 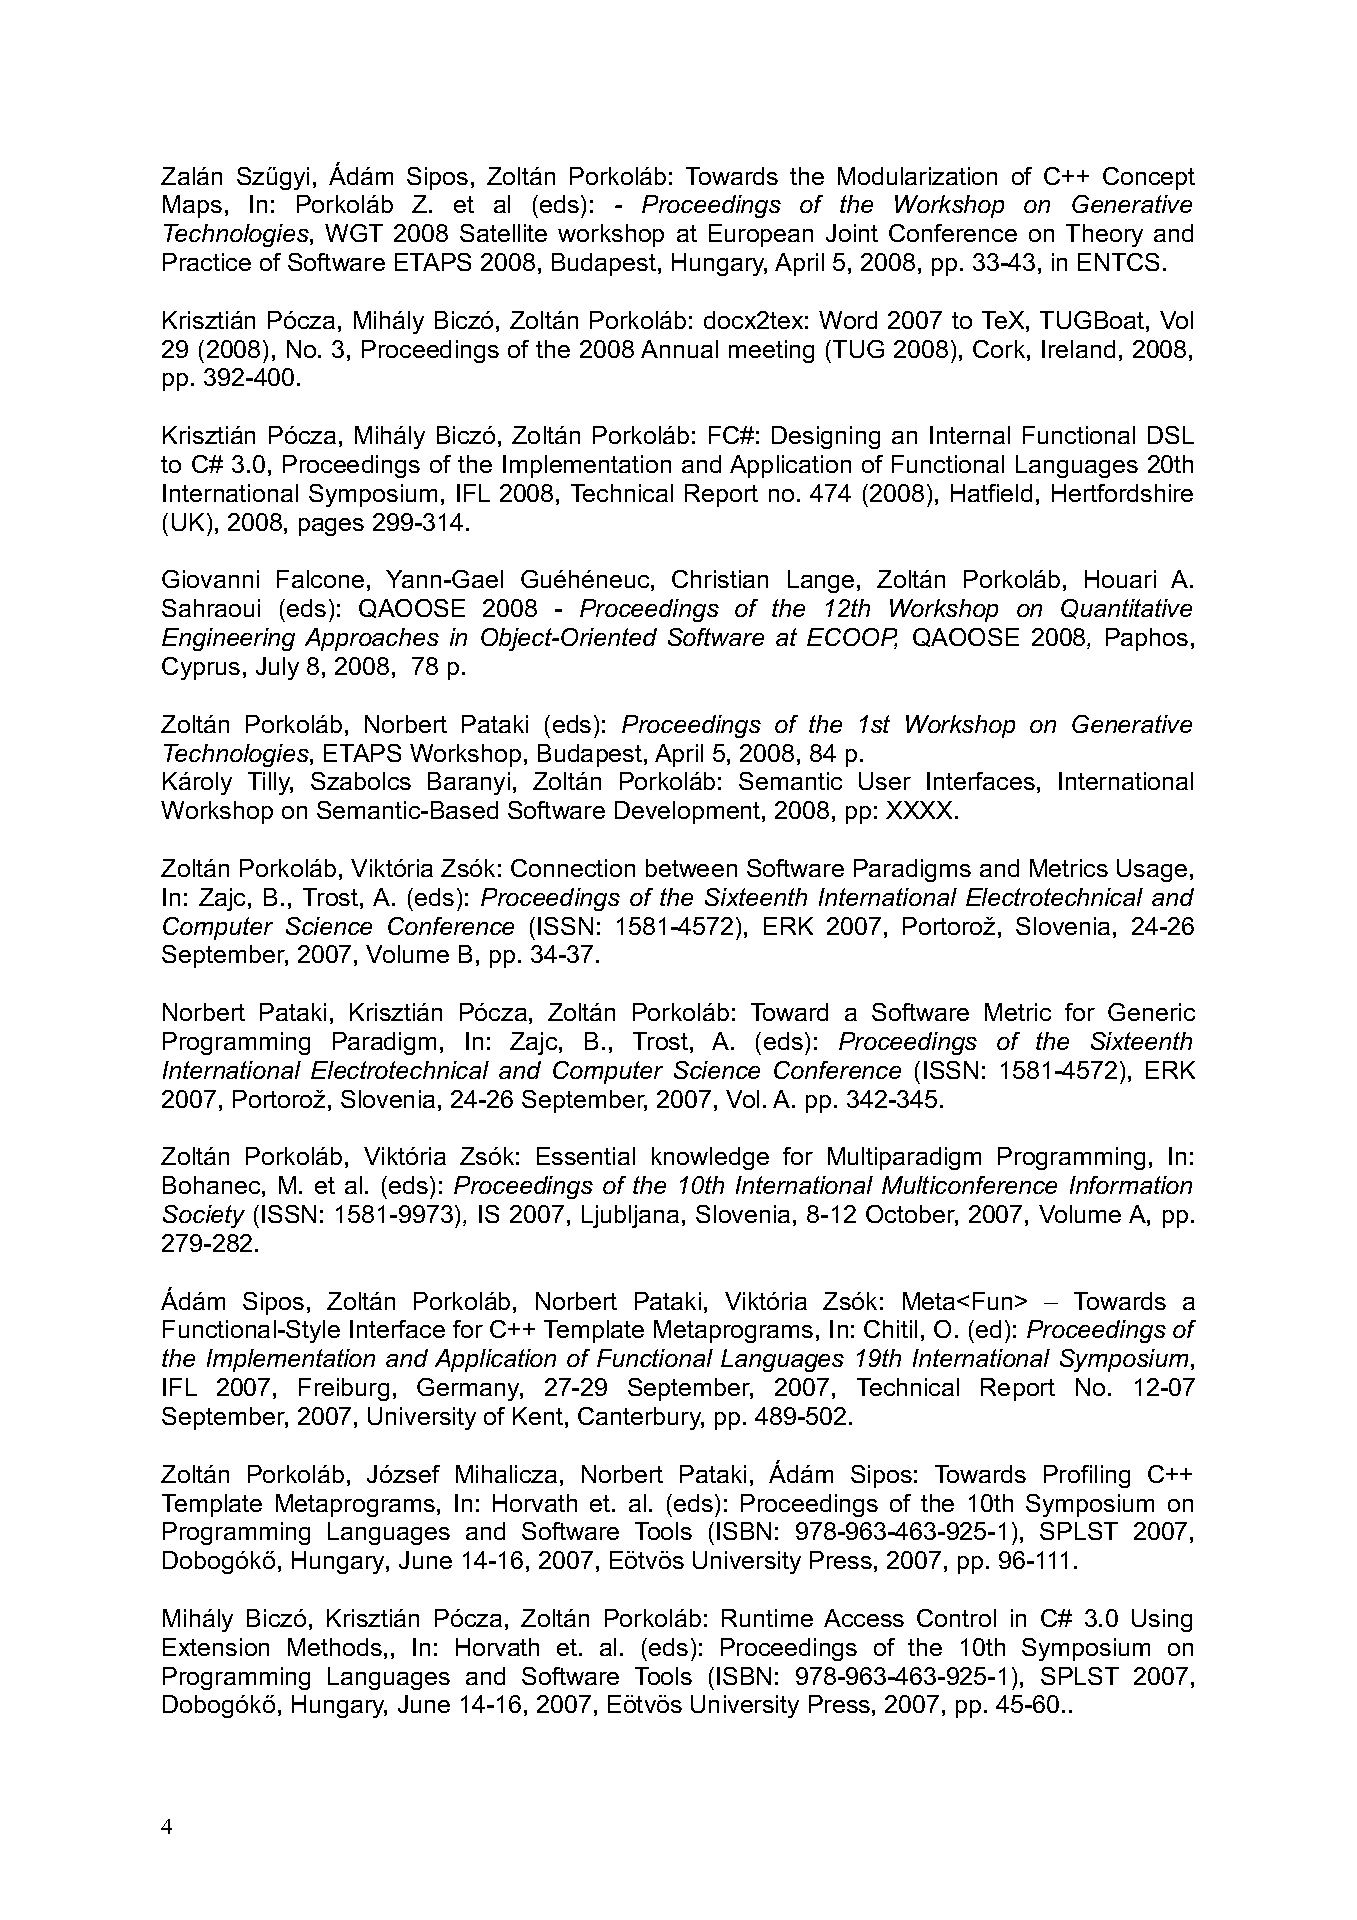 What do you see at coordinates (921, 810) in the screenshot?
I see `XXXX` at bounding box center [921, 810].
